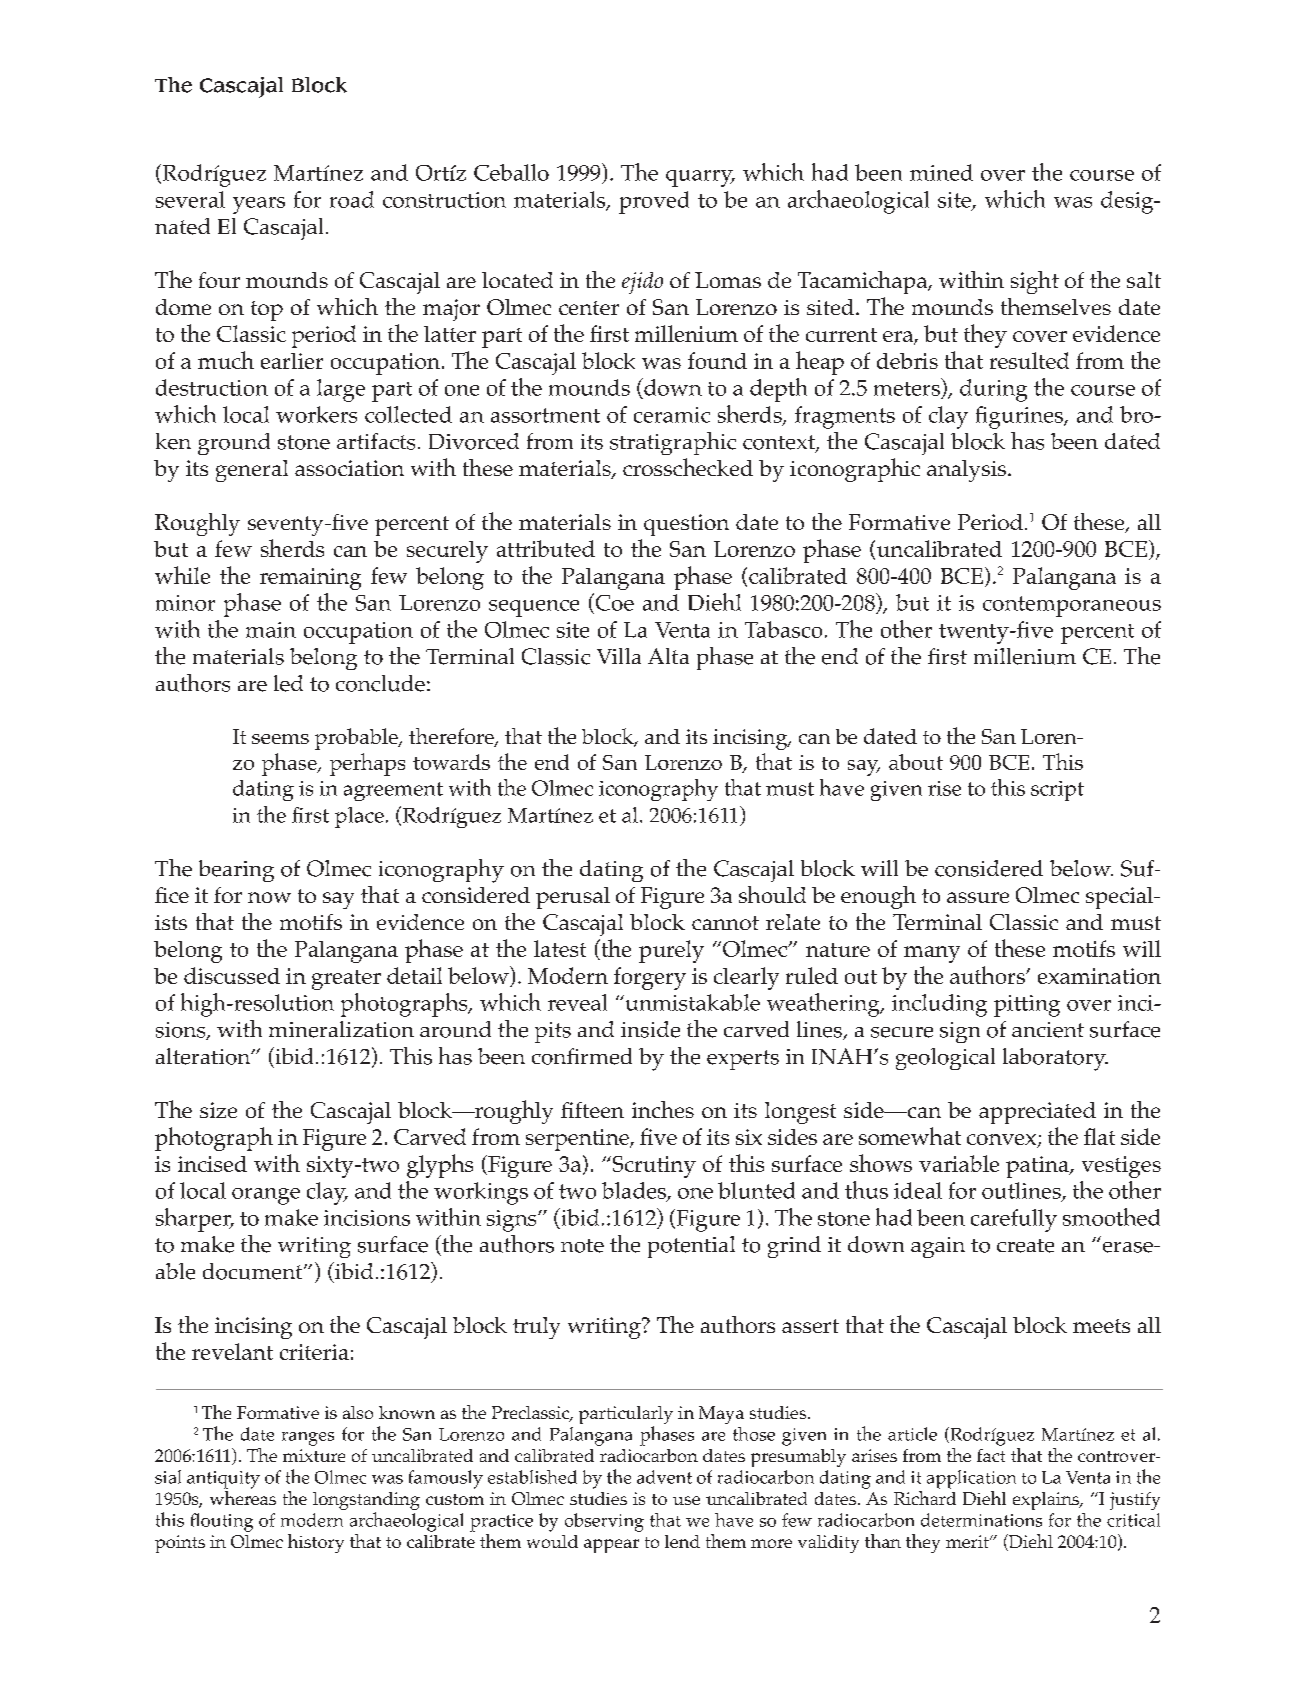 The width and height of the screenshot is (1316, 1703). I want to click on bearing, so click(236, 871).
